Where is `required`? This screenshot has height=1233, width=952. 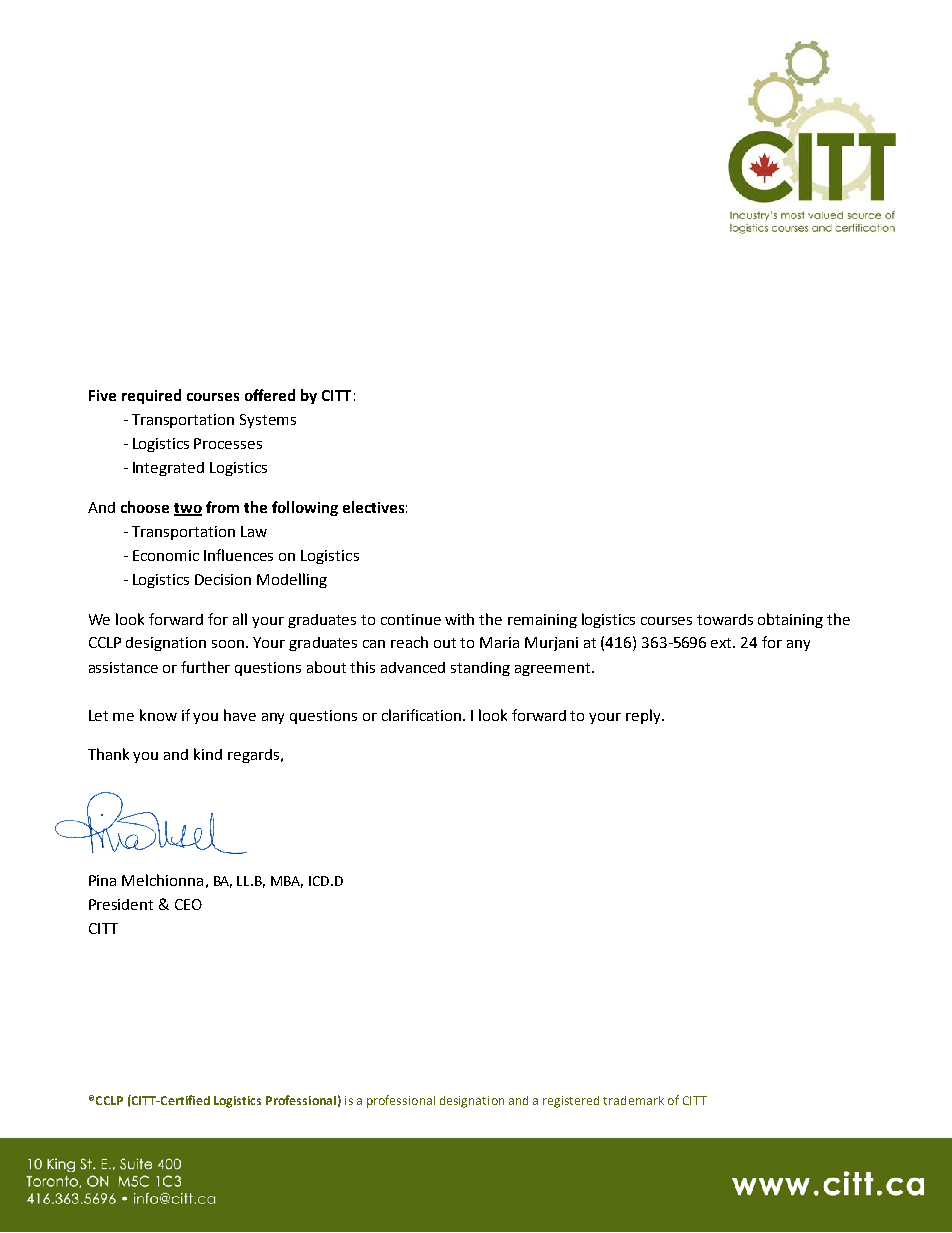
required is located at coordinates (151, 396).
